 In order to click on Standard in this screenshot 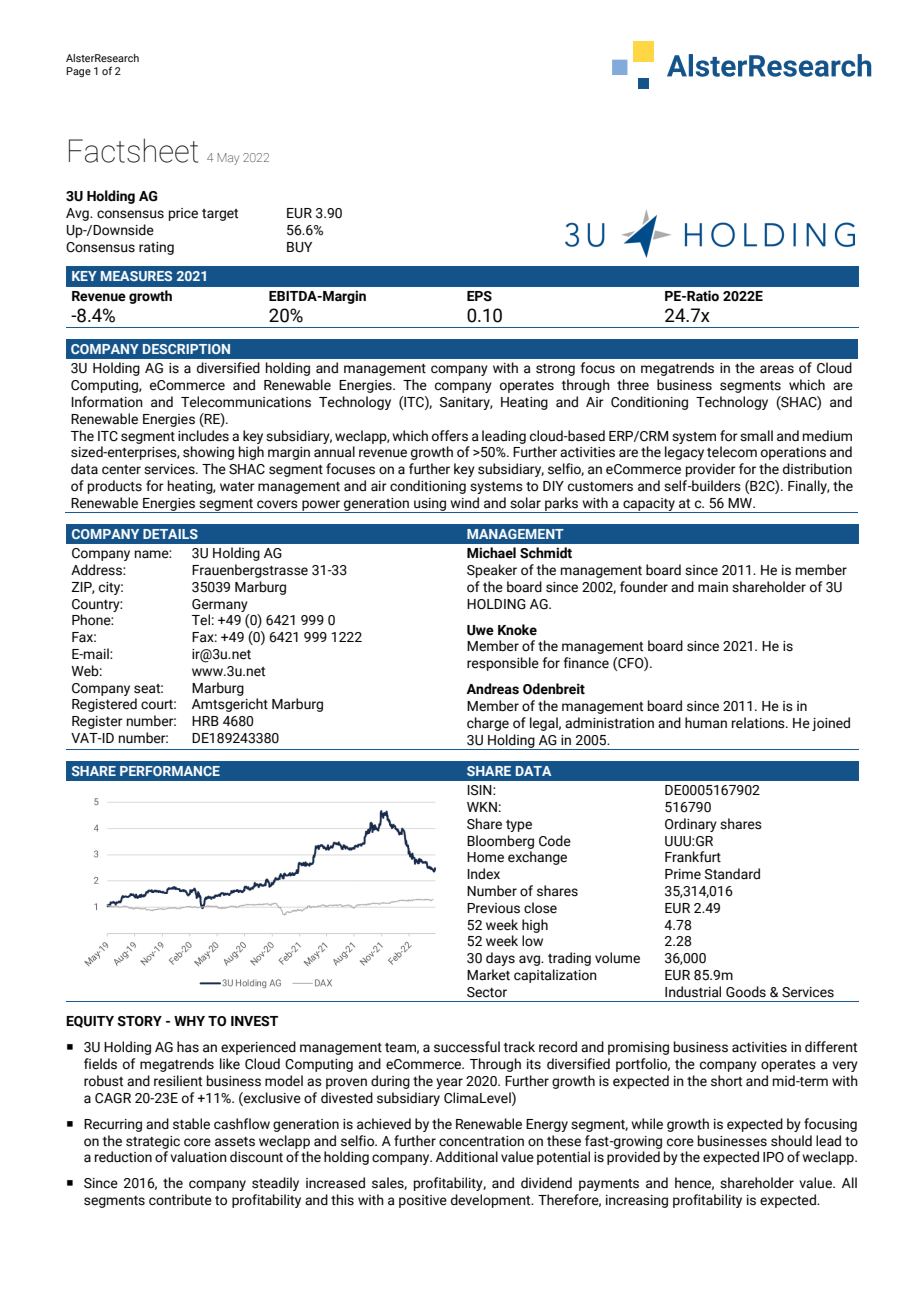, I will do `click(732, 874)`.
